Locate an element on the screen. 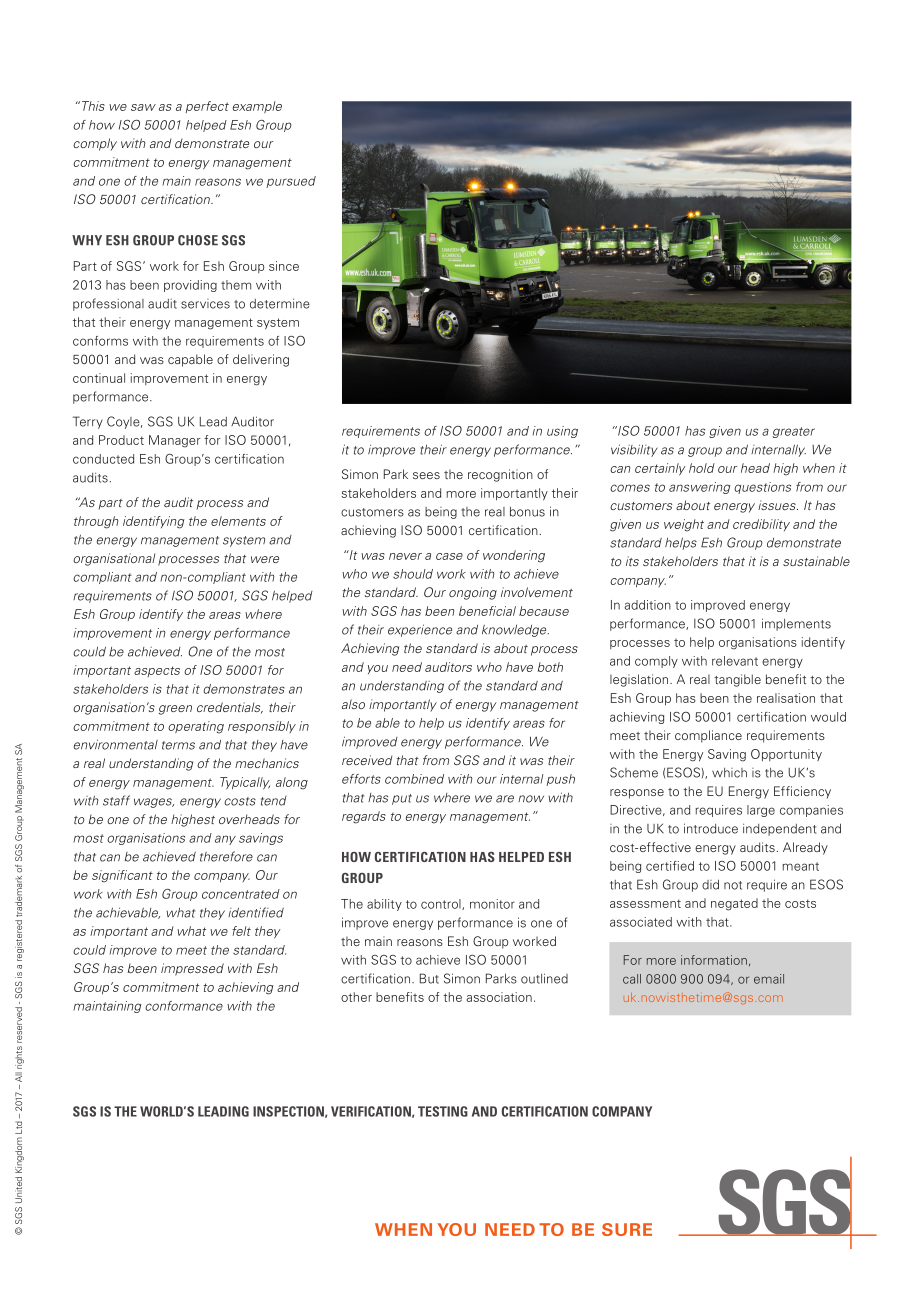 This screenshot has height=1308, width=924. email is located at coordinates (769, 979).
